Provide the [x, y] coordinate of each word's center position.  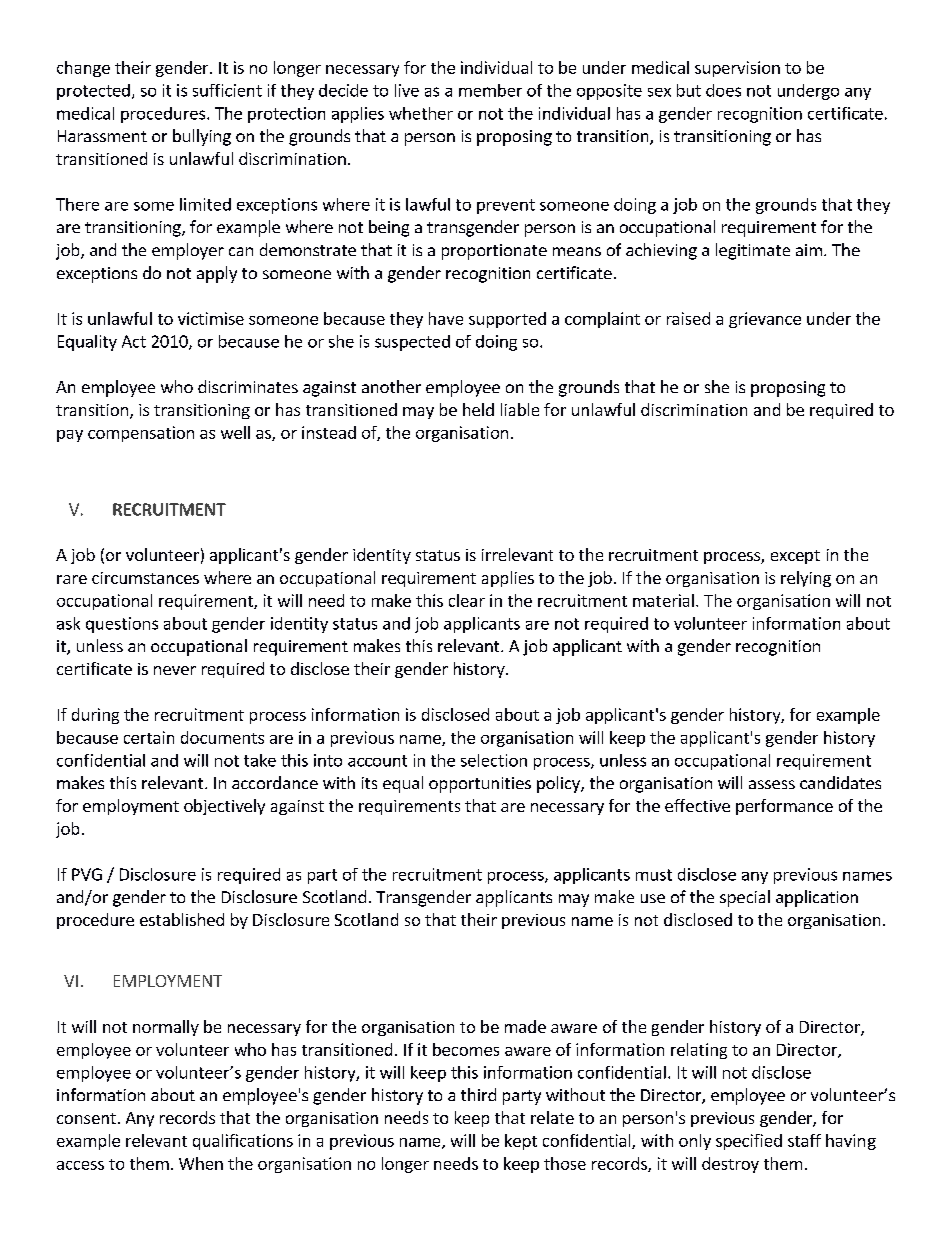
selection [494, 760]
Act [134, 341]
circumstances [145, 578]
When [201, 1163]
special [745, 898]
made [525, 1026]
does [723, 90]
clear [467, 600]
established [182, 919]
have [446, 318]
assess [772, 784]
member [490, 90]
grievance [765, 320]
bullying [202, 137]
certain [149, 737]
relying [806, 579]
